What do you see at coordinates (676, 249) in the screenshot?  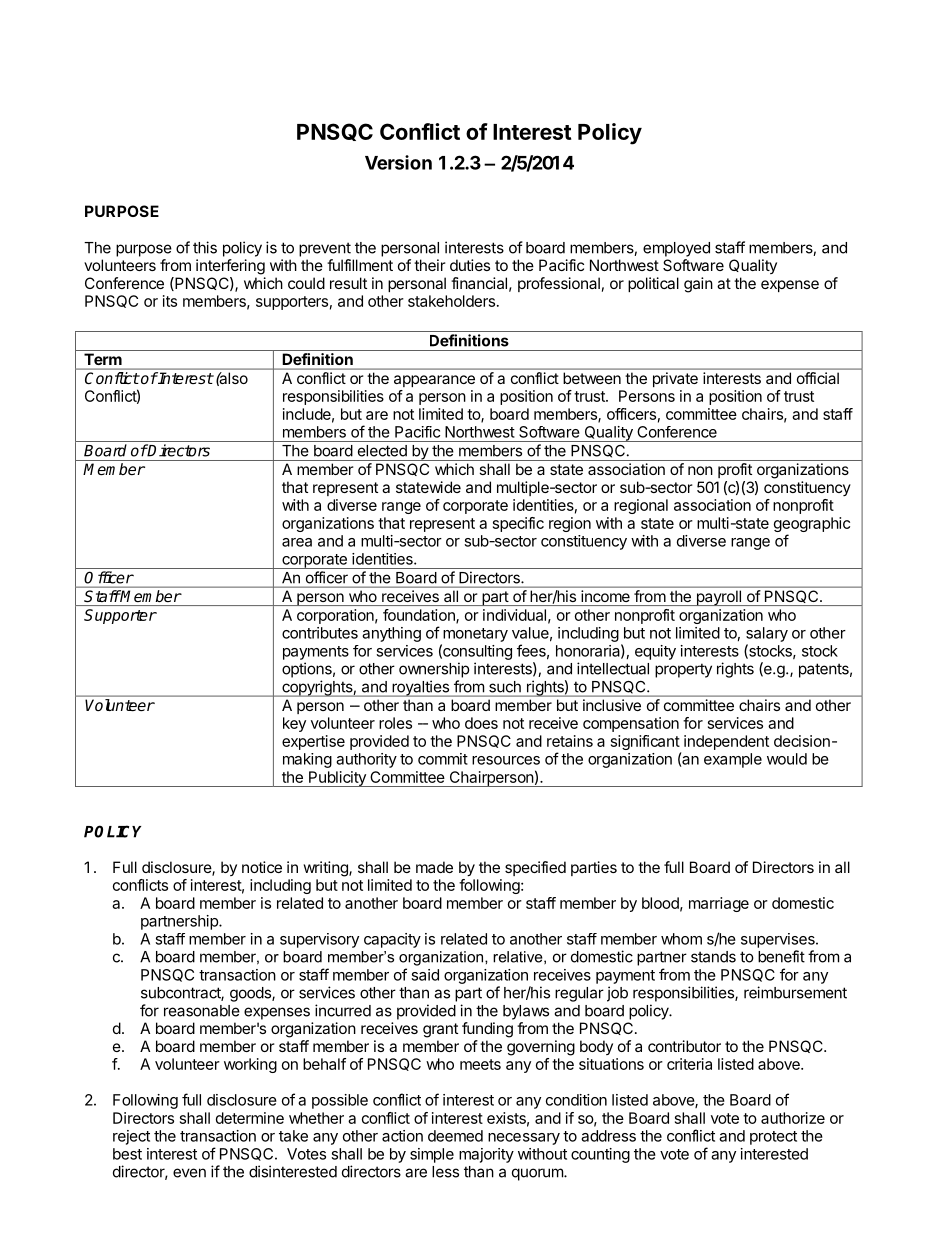 I see `employed` at bounding box center [676, 249].
